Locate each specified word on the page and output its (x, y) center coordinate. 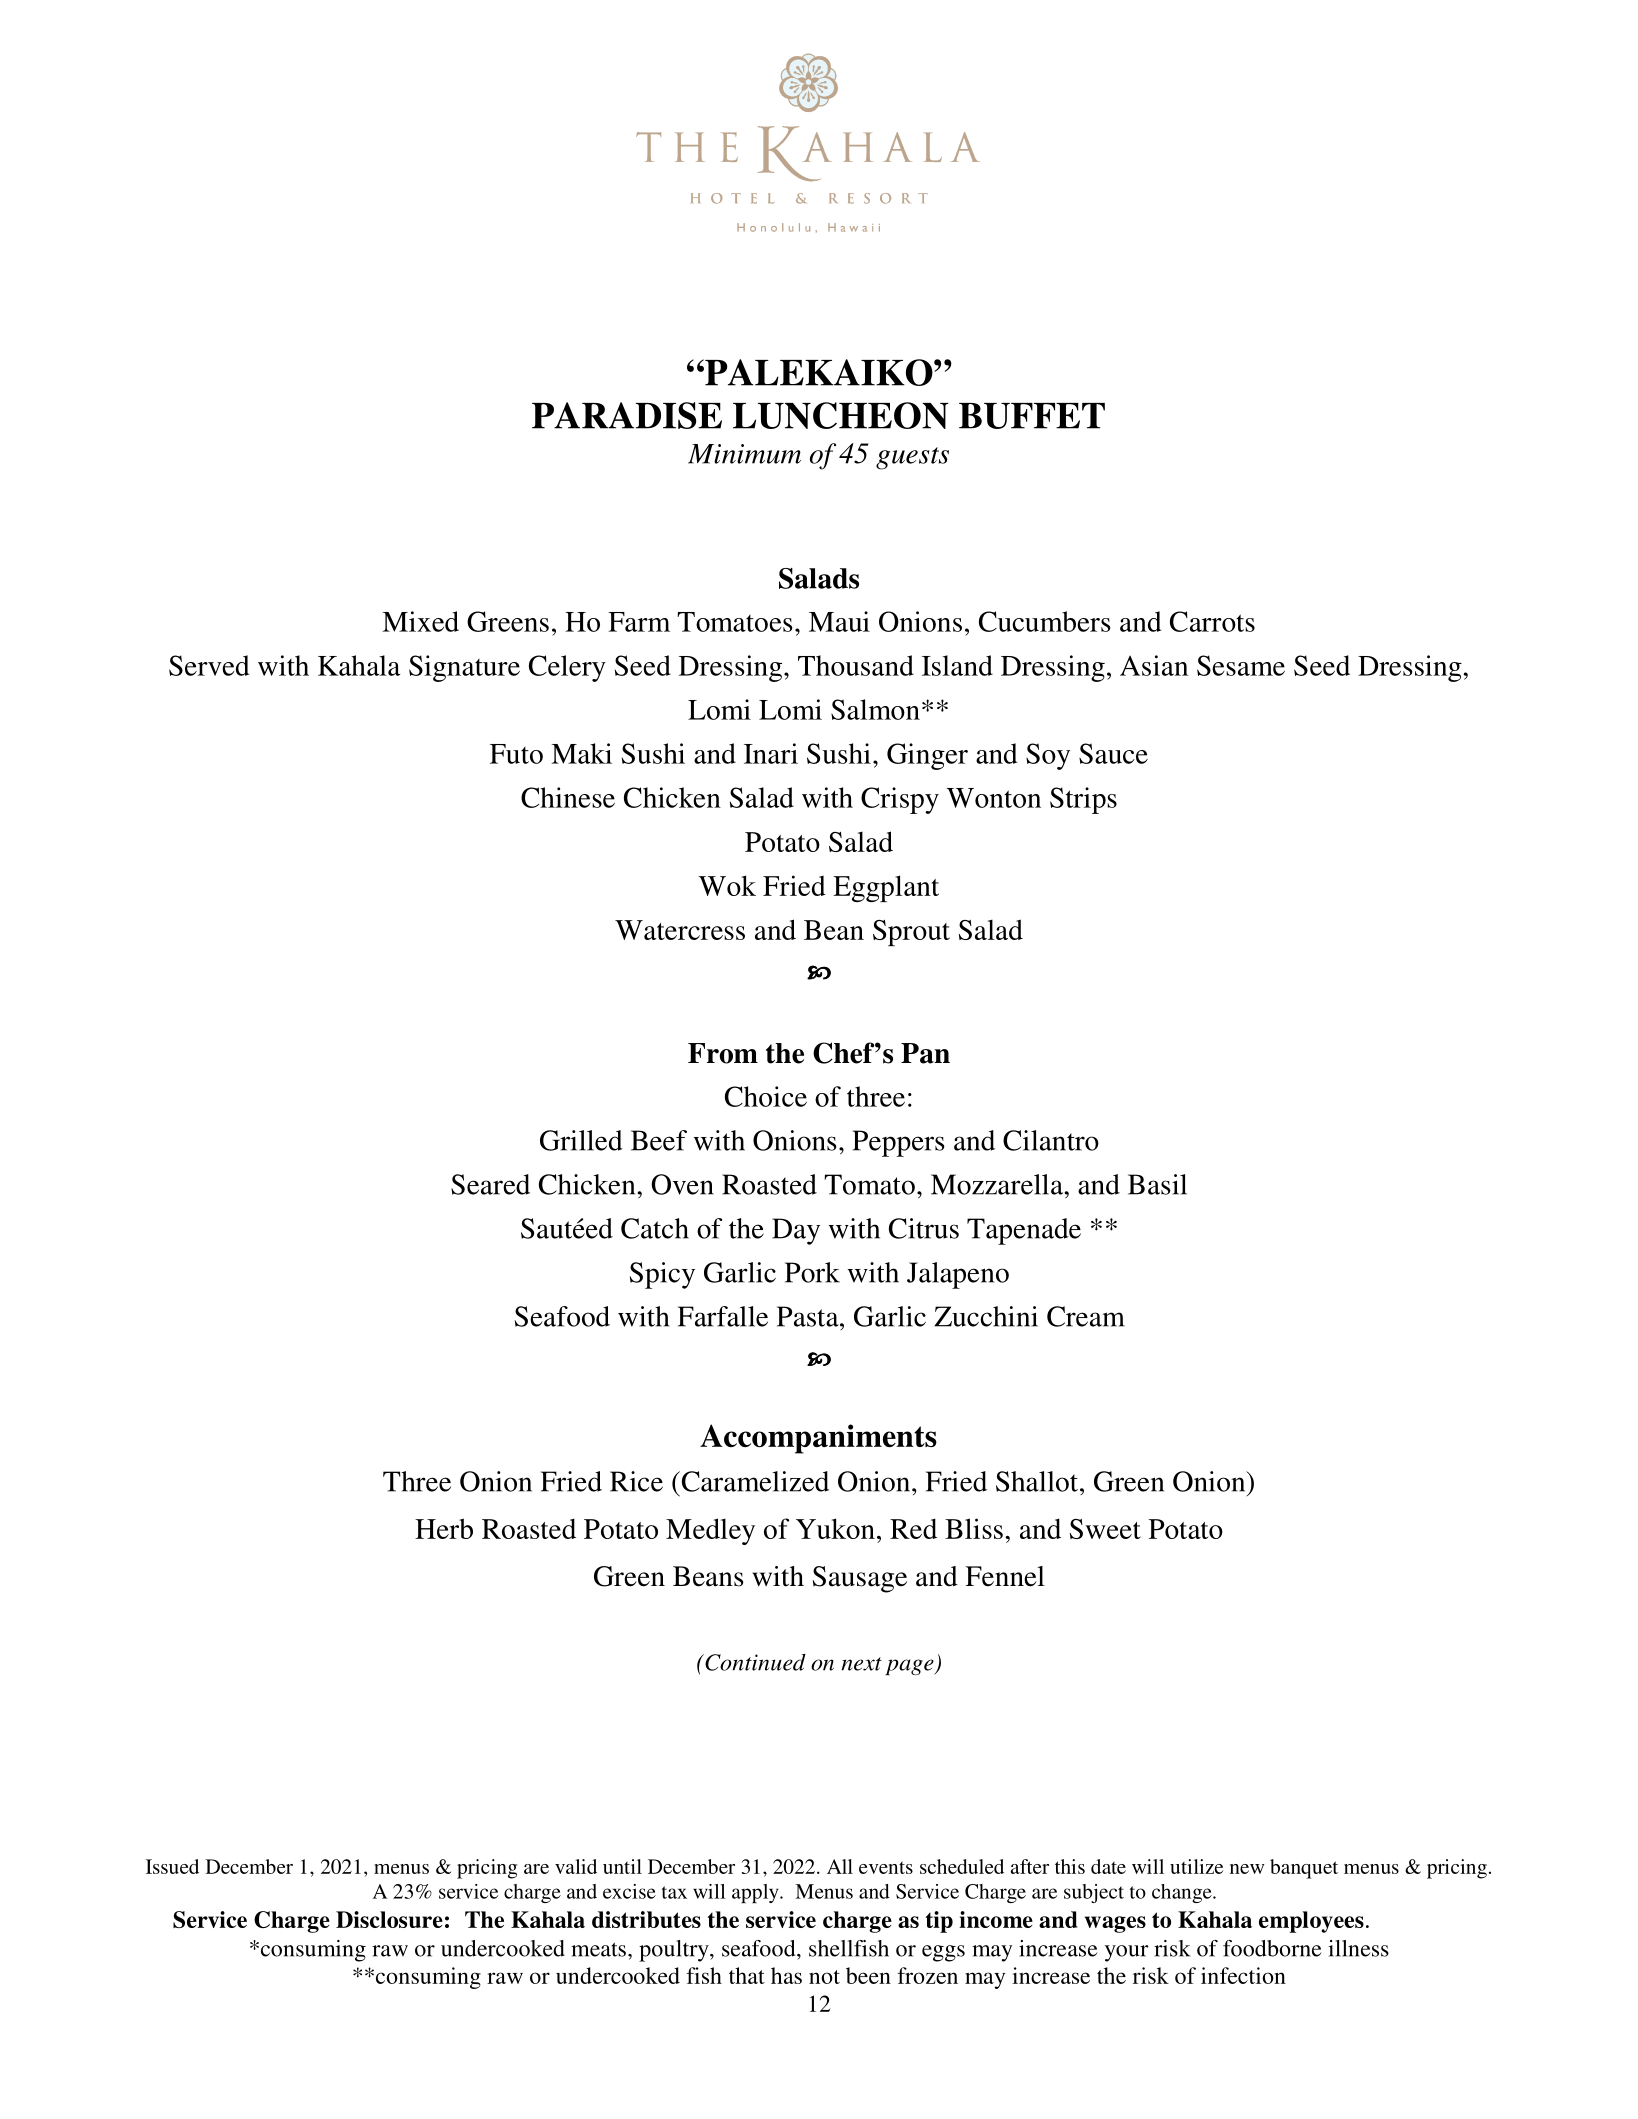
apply (756, 1893)
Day (796, 1231)
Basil (1157, 1184)
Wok (727, 885)
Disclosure (389, 1919)
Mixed (420, 621)
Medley (710, 1531)
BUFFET (1032, 416)
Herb (444, 1528)
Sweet (1105, 1529)
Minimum (744, 454)
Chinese (568, 797)
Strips (1083, 800)
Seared (490, 1184)
